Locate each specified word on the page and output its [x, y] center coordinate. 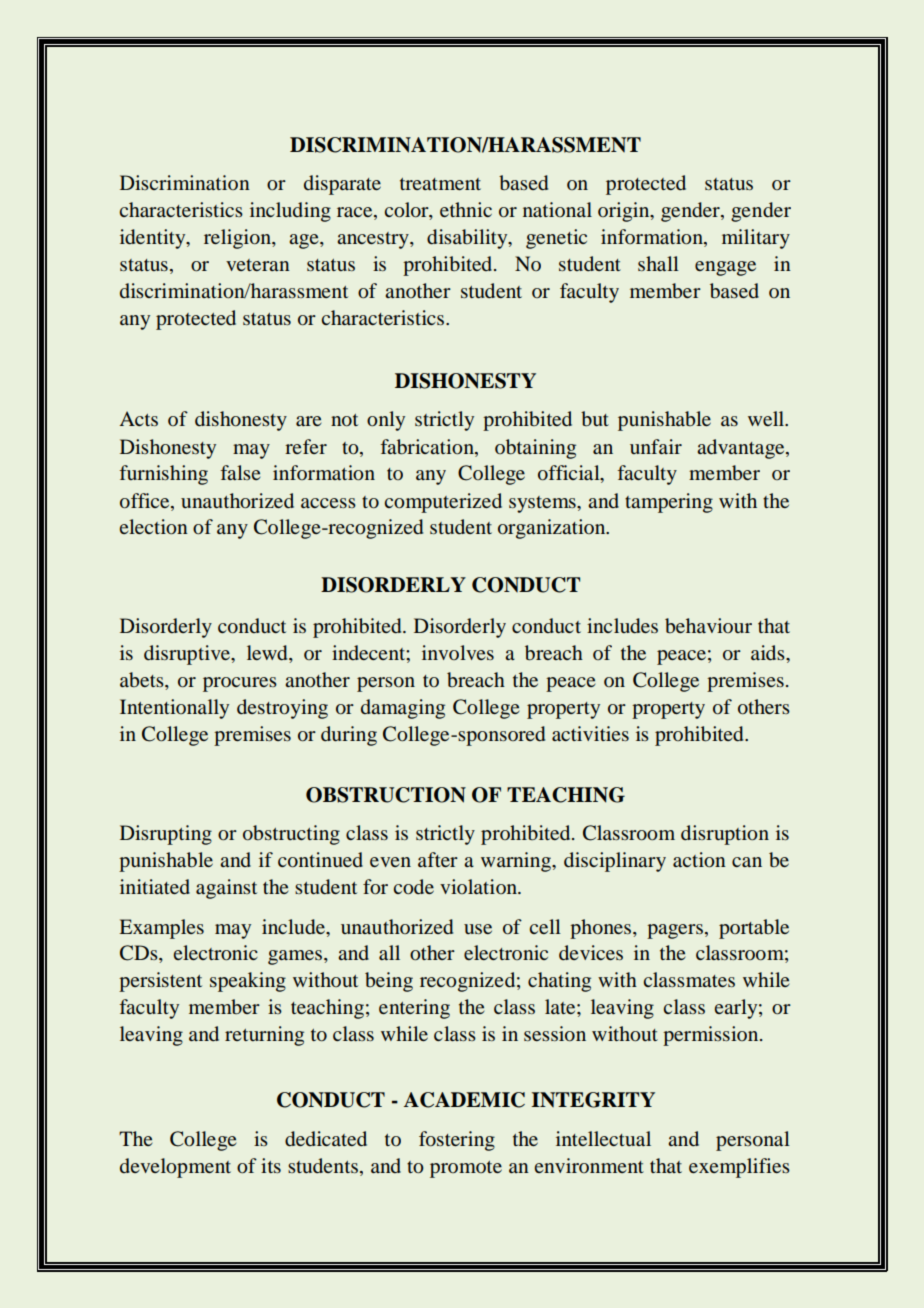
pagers [675, 931]
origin [625, 212]
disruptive [188, 655]
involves [458, 652]
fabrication [428, 447]
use [478, 929]
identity [154, 239]
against [226, 889]
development [175, 1168]
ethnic [466, 209]
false [240, 472]
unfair [656, 446]
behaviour [708, 626]
